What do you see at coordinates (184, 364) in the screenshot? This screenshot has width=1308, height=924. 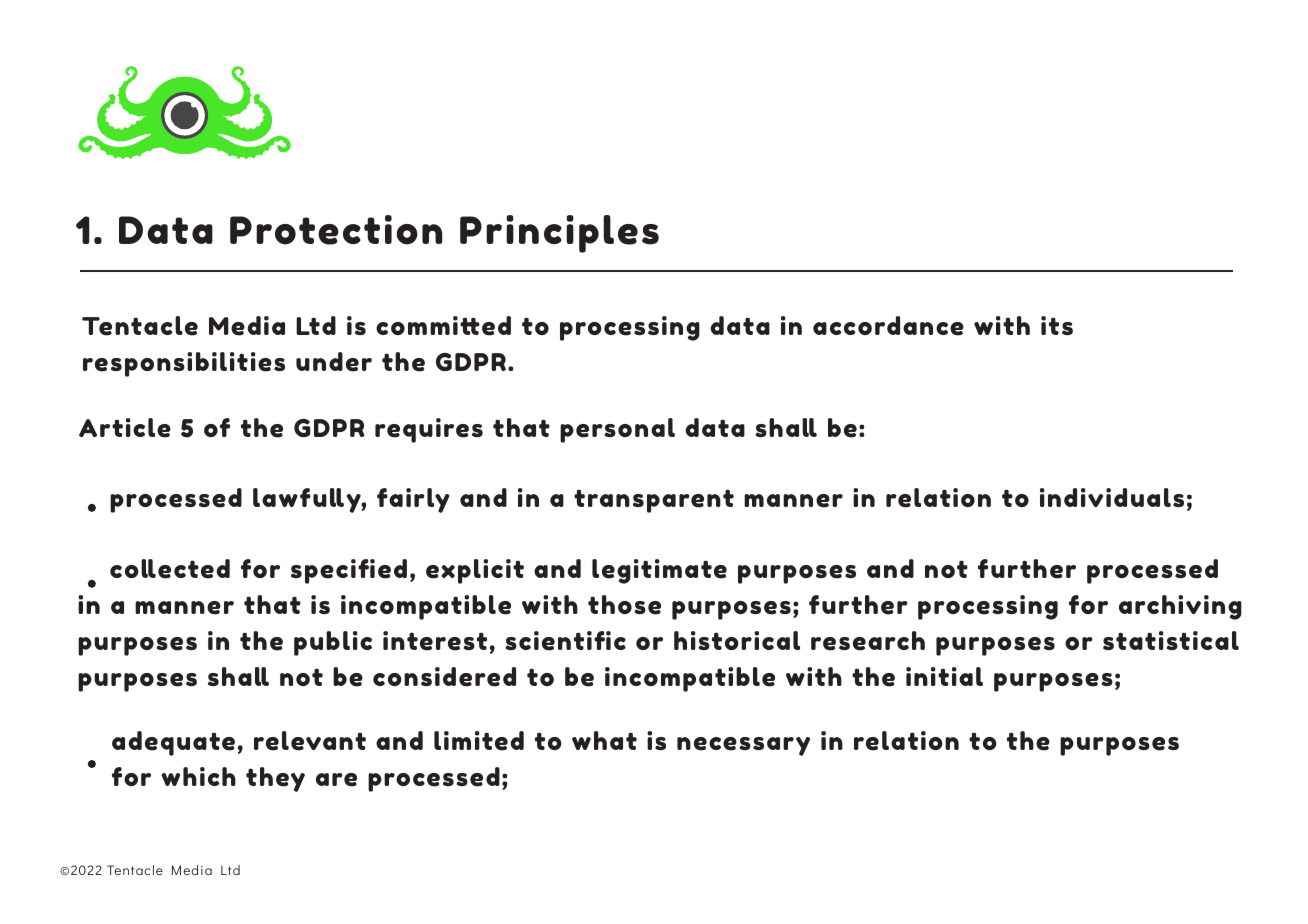 I see `responsibilities` at bounding box center [184, 364].
